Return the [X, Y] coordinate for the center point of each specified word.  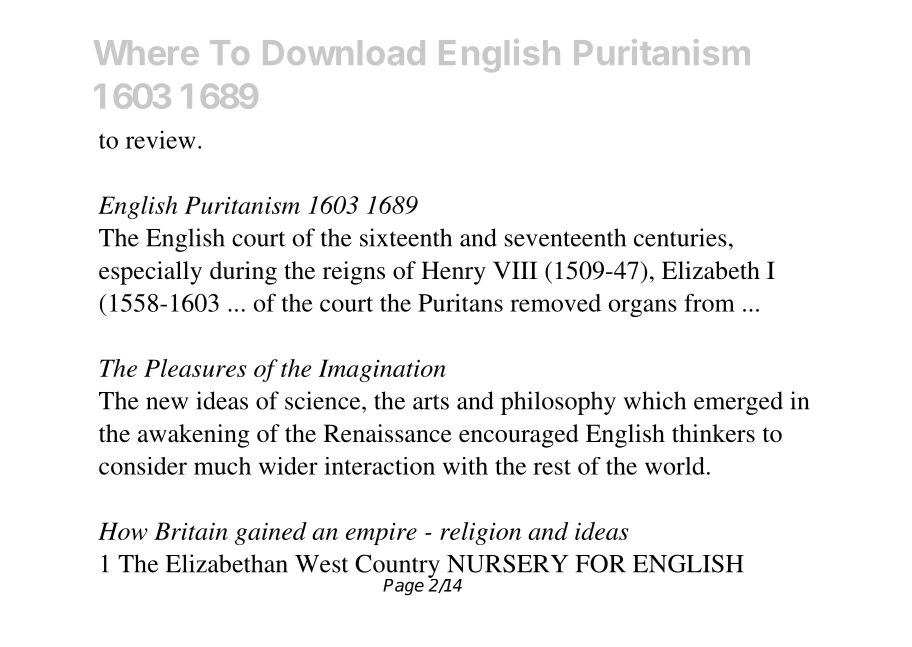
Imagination [382, 370]
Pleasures [195, 368]
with [465, 466]
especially [150, 273]
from [709, 302]
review [161, 140]
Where [146, 52]
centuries [680, 237]
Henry [453, 273]
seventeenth [565, 237]
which [654, 400]
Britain [191, 531]
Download [344, 52]
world [675, 466]
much [222, 466]
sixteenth [406, 237]
